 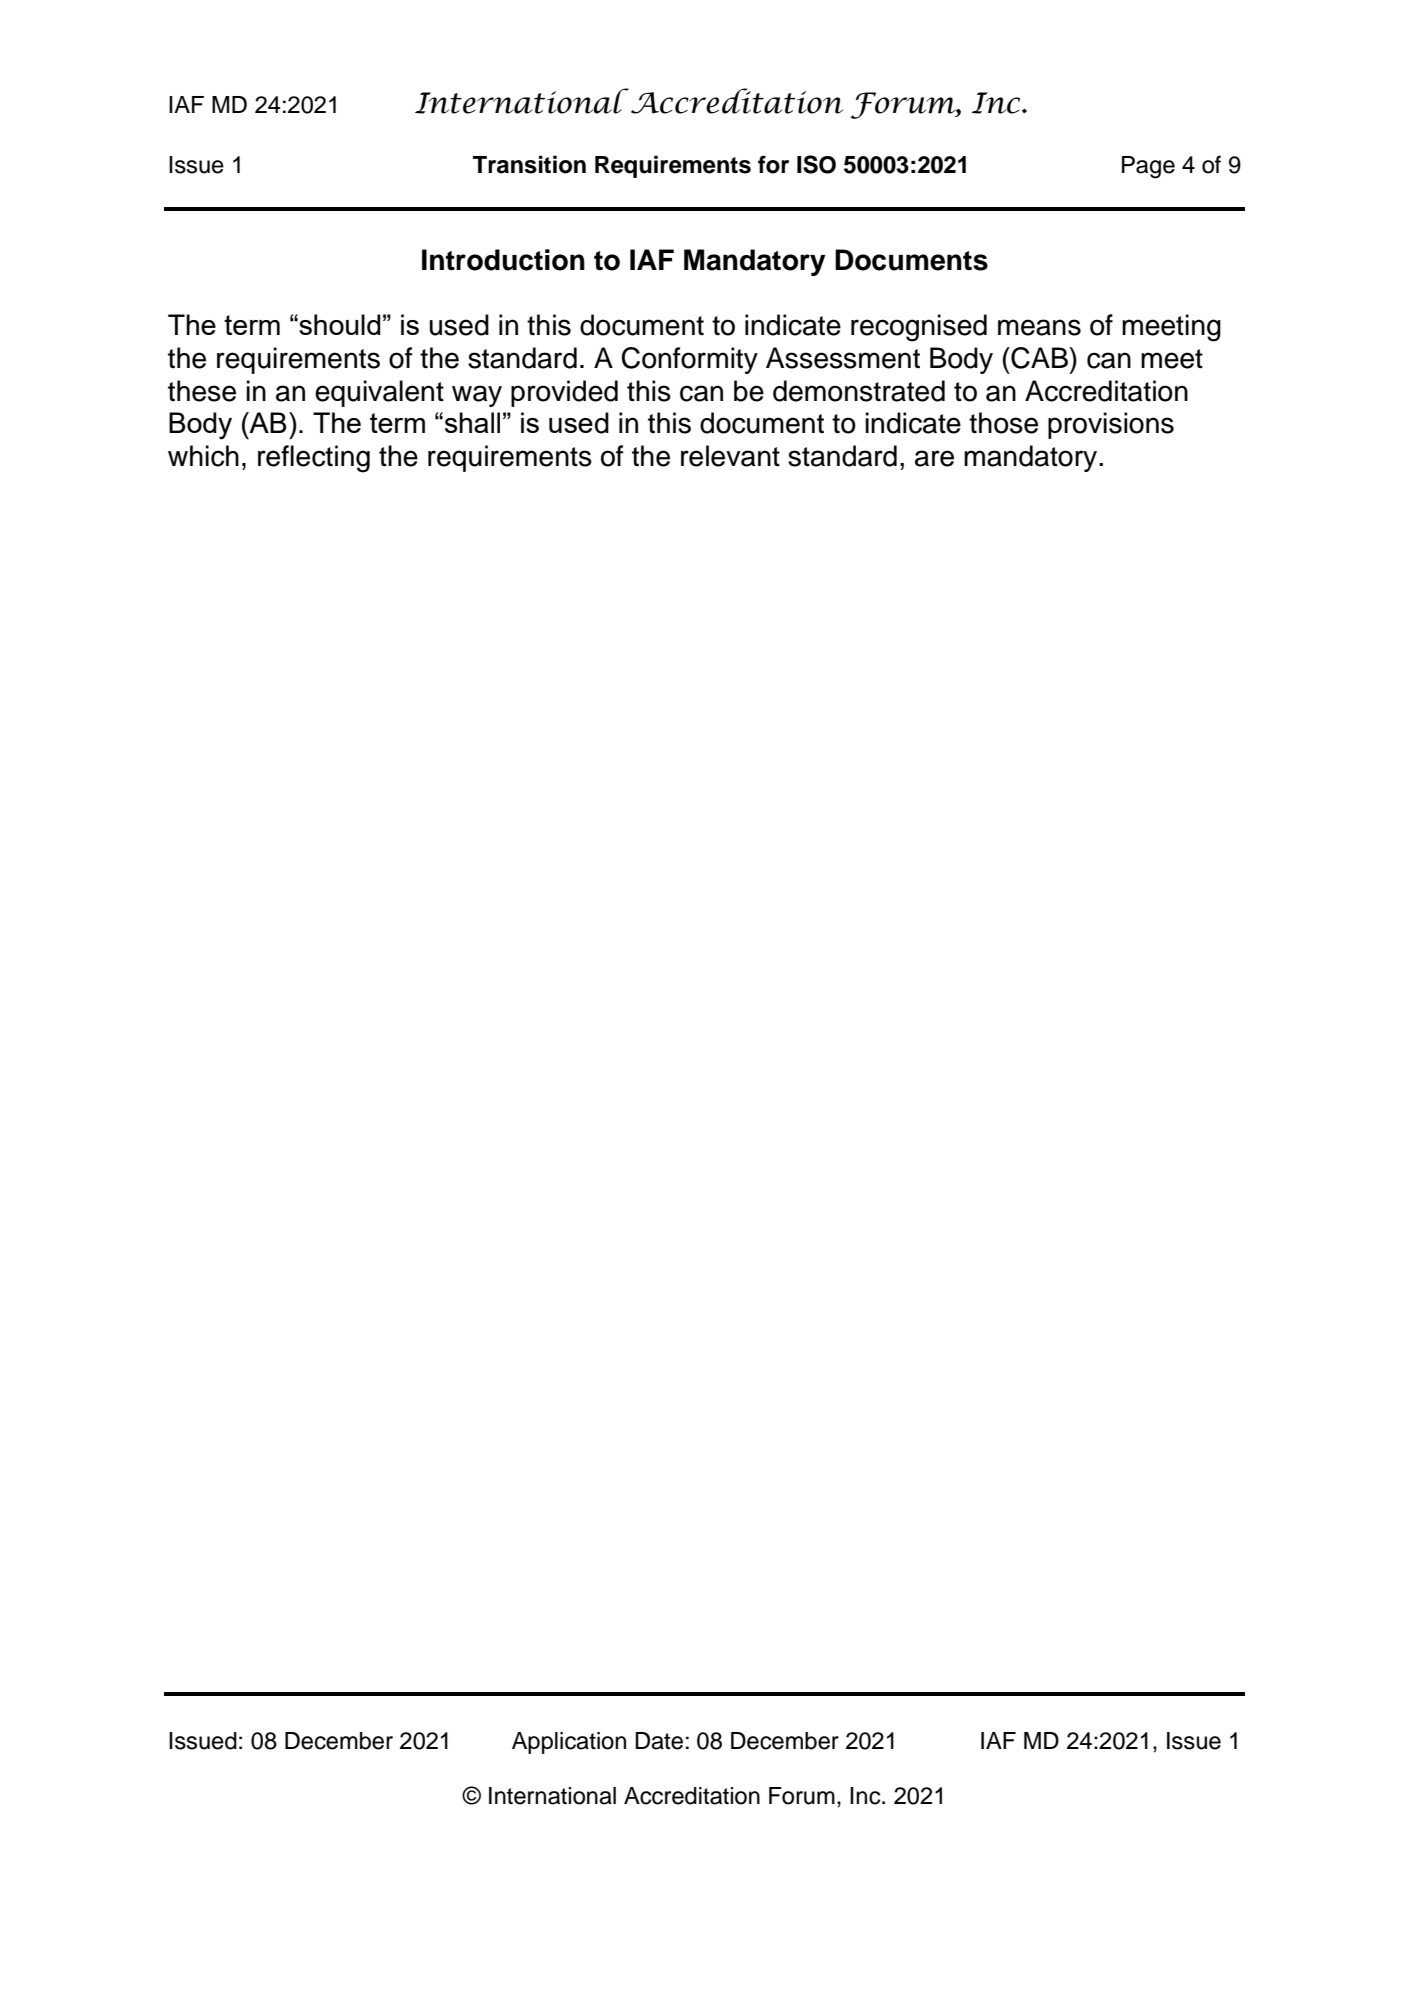 What do you see at coordinates (730, 456) in the screenshot?
I see `relevant` at bounding box center [730, 456].
